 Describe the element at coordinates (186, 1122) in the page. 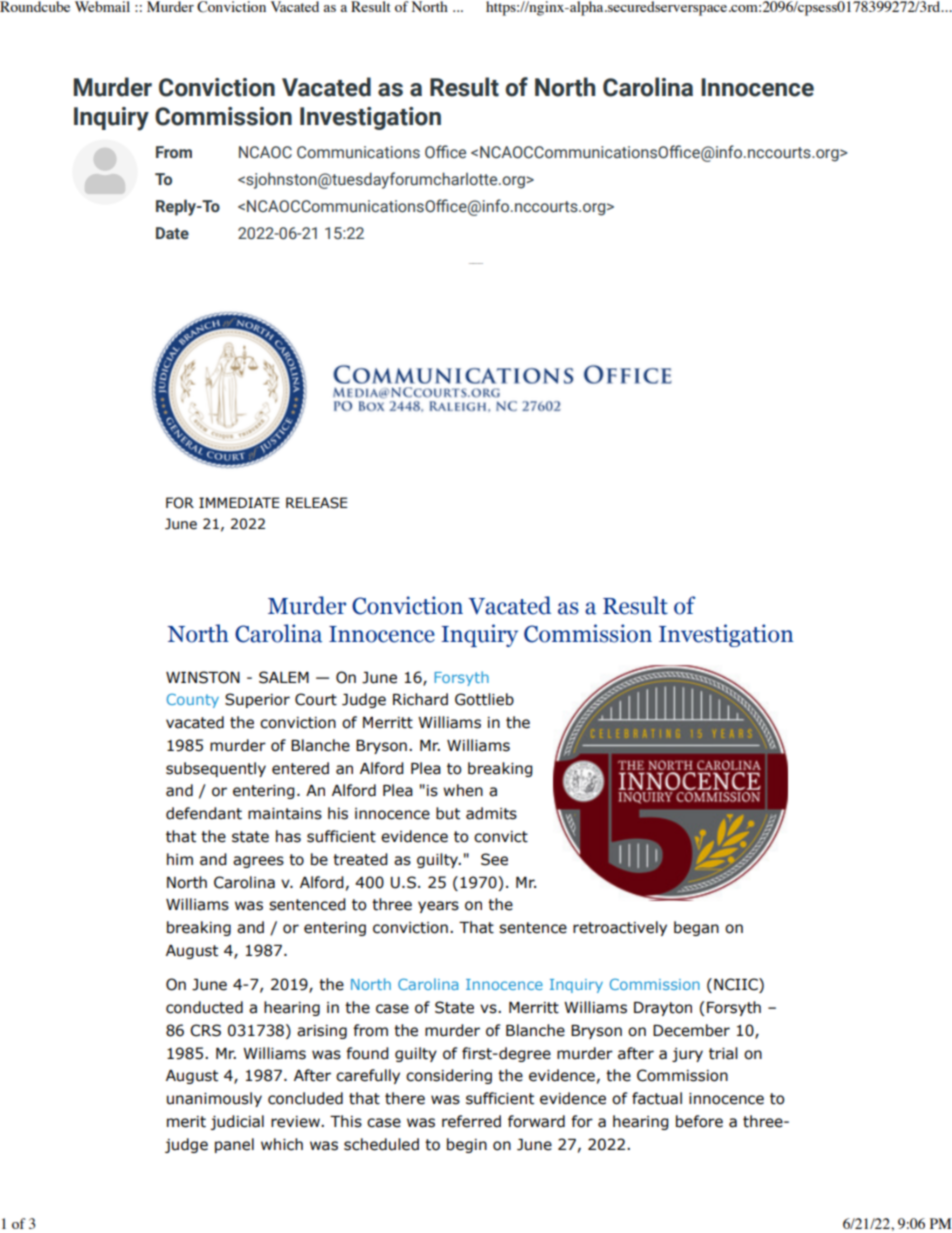

I see `merit` at that location.
